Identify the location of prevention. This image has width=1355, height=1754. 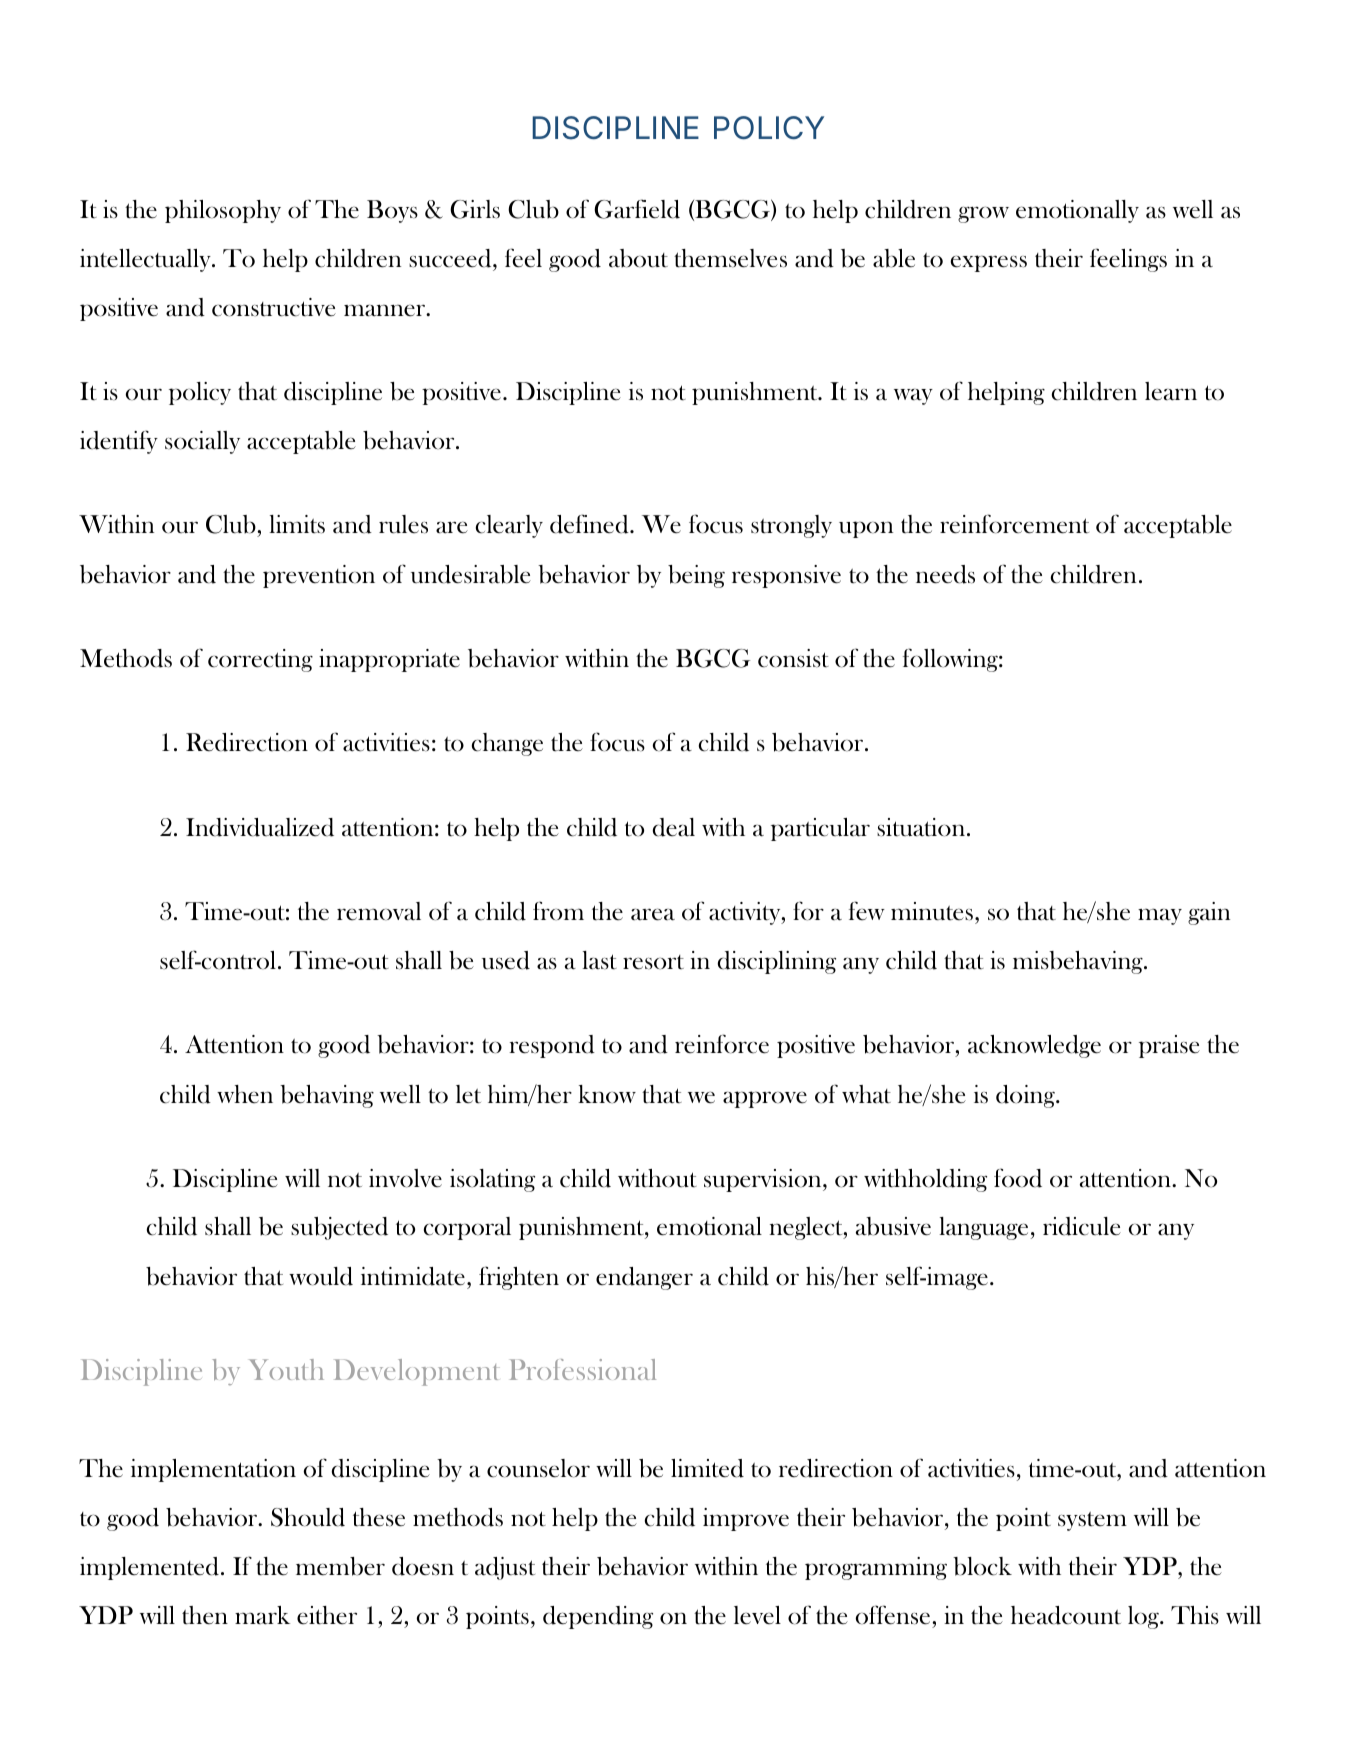
(319, 576).
